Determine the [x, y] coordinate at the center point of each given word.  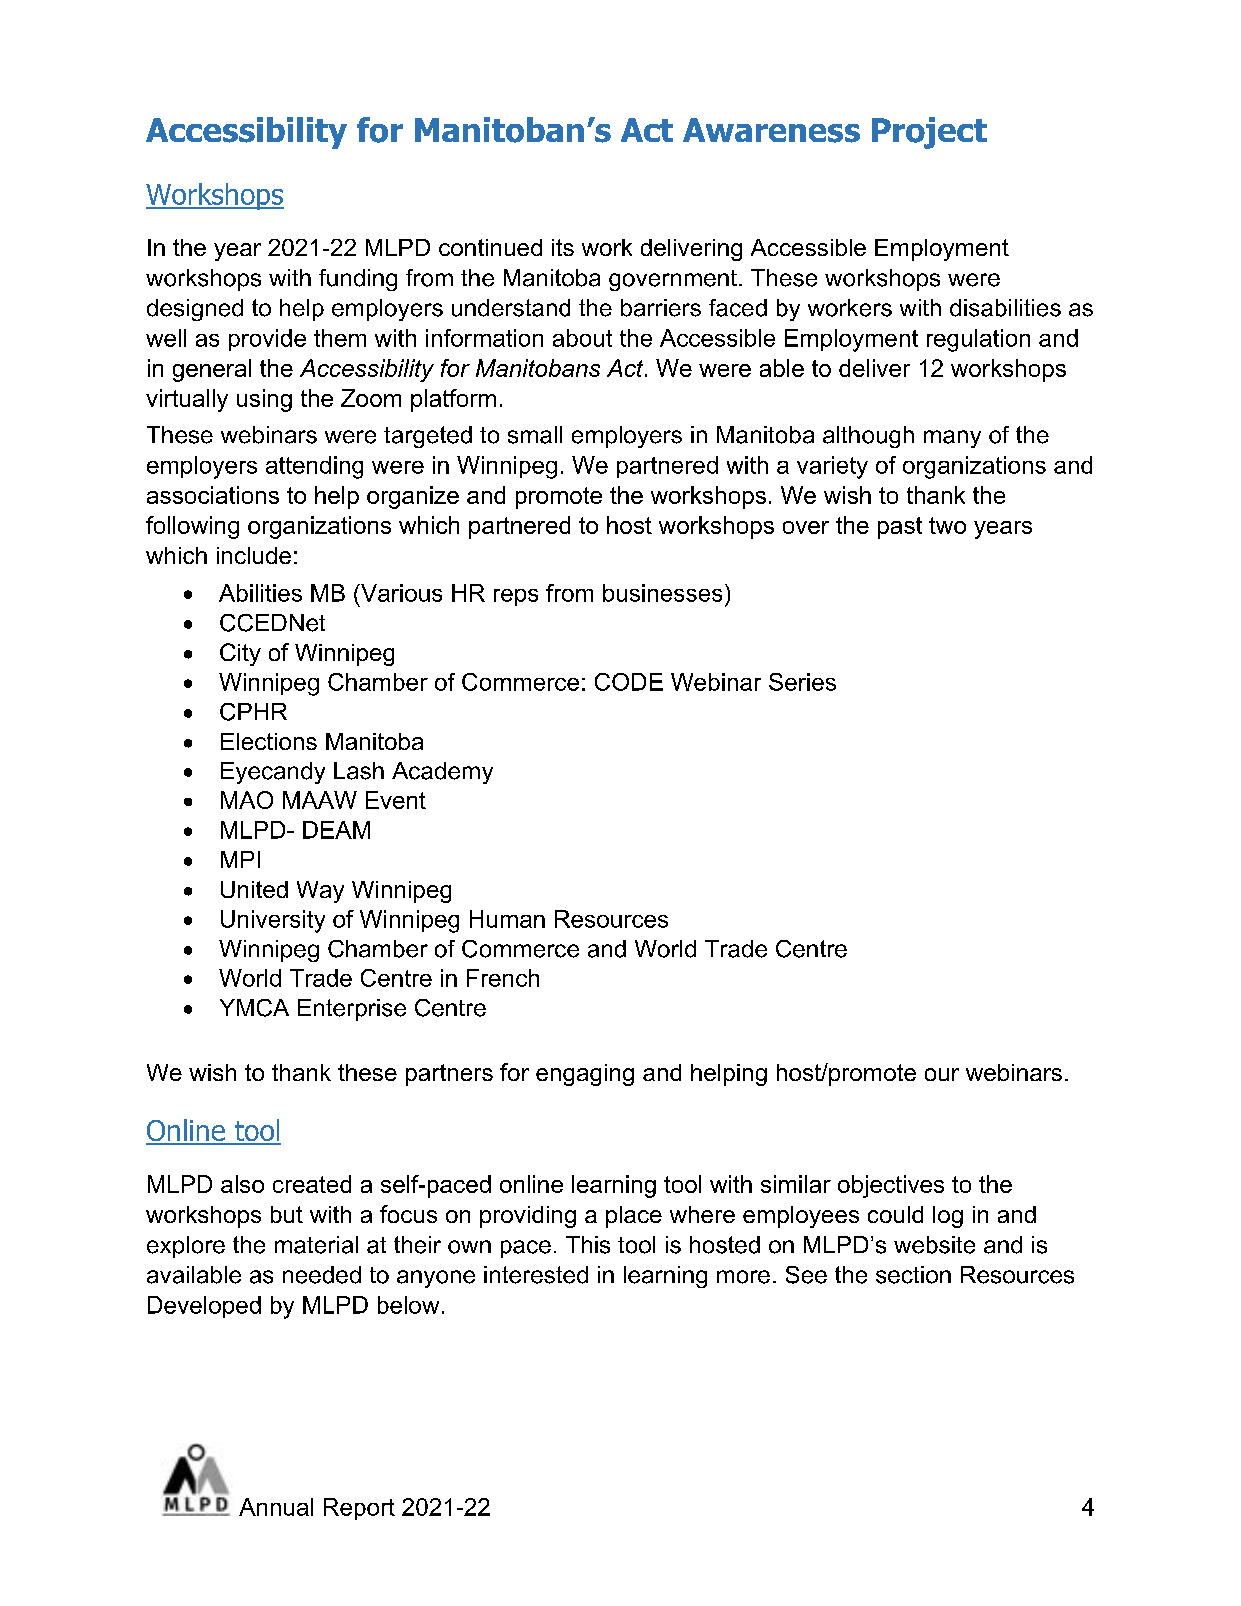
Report [359, 1509]
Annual [276, 1507]
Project [929, 133]
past [900, 528]
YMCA [254, 1008]
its [563, 247]
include [254, 555]
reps [516, 597]
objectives [891, 1186]
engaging [585, 1075]
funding [358, 280]
